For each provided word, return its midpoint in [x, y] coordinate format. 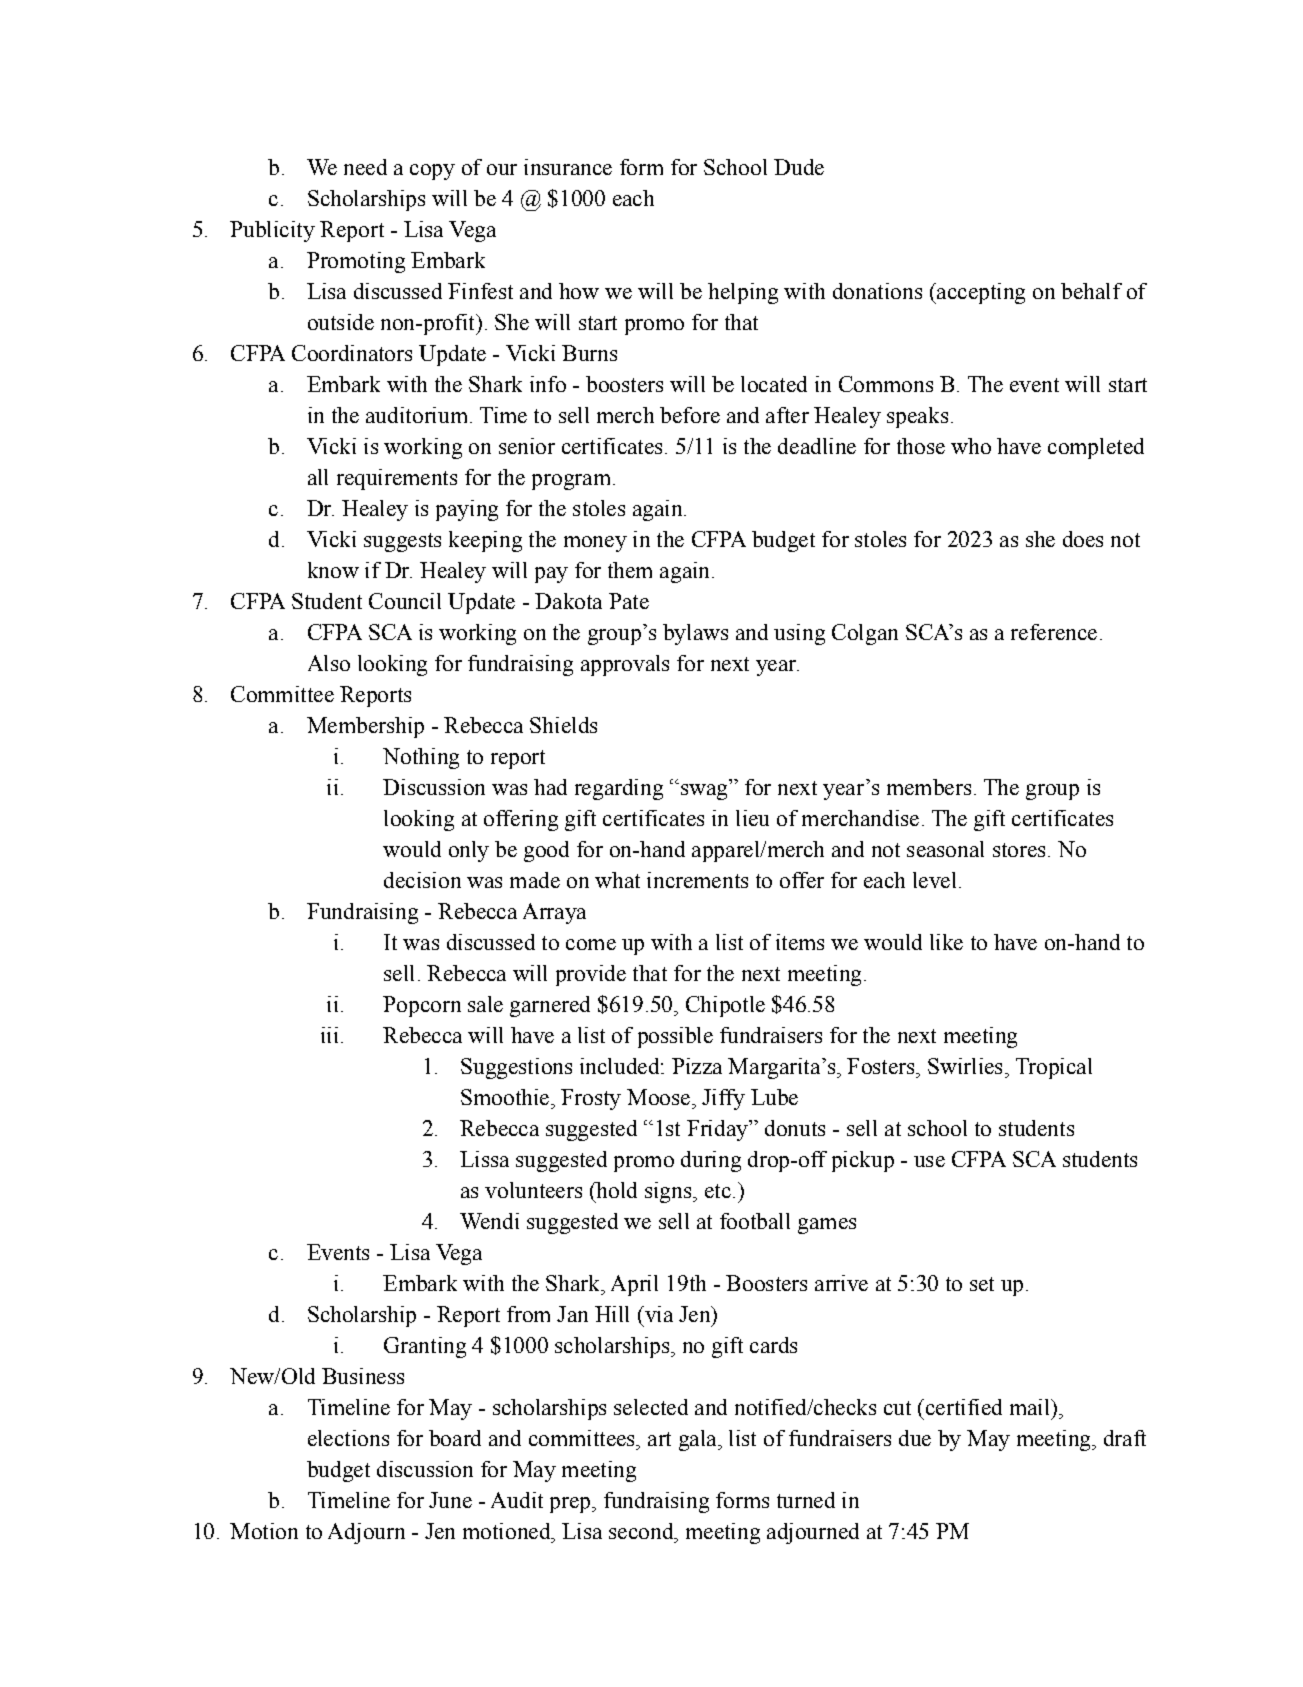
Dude [799, 167]
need [365, 167]
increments [697, 880]
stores [1019, 850]
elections [348, 1438]
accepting [980, 293]
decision [422, 880]
